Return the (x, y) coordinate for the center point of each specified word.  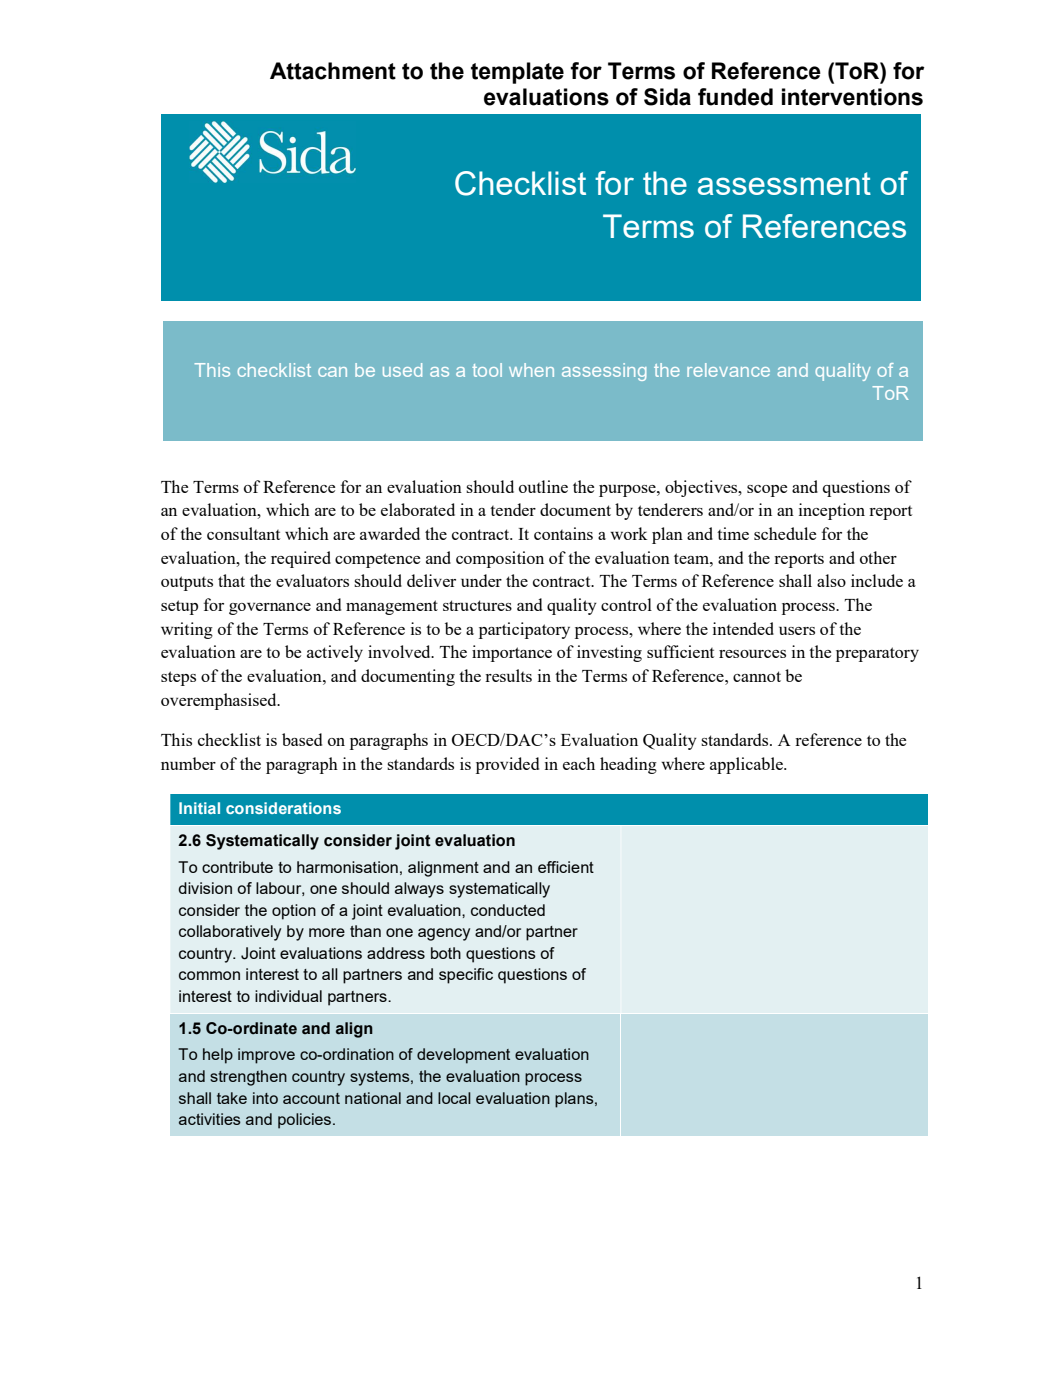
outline (543, 486)
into (265, 1098)
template (517, 73)
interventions (852, 97)
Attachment (333, 71)
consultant (243, 533)
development (463, 1056)
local (454, 1098)
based (302, 739)
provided (507, 765)
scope (767, 491)
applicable (747, 765)
